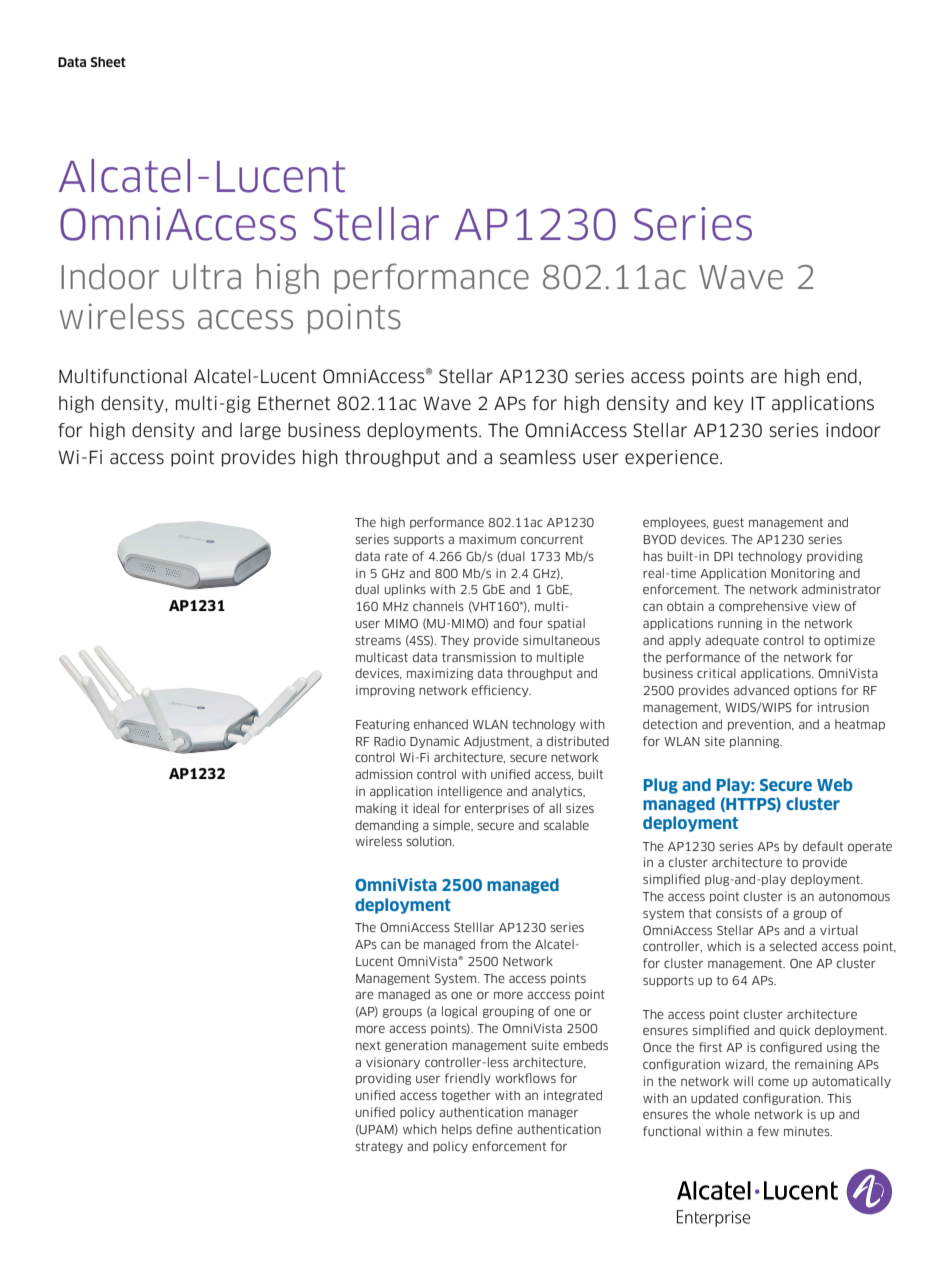  What do you see at coordinates (108, 62) in the image?
I see `Sheet` at bounding box center [108, 62].
